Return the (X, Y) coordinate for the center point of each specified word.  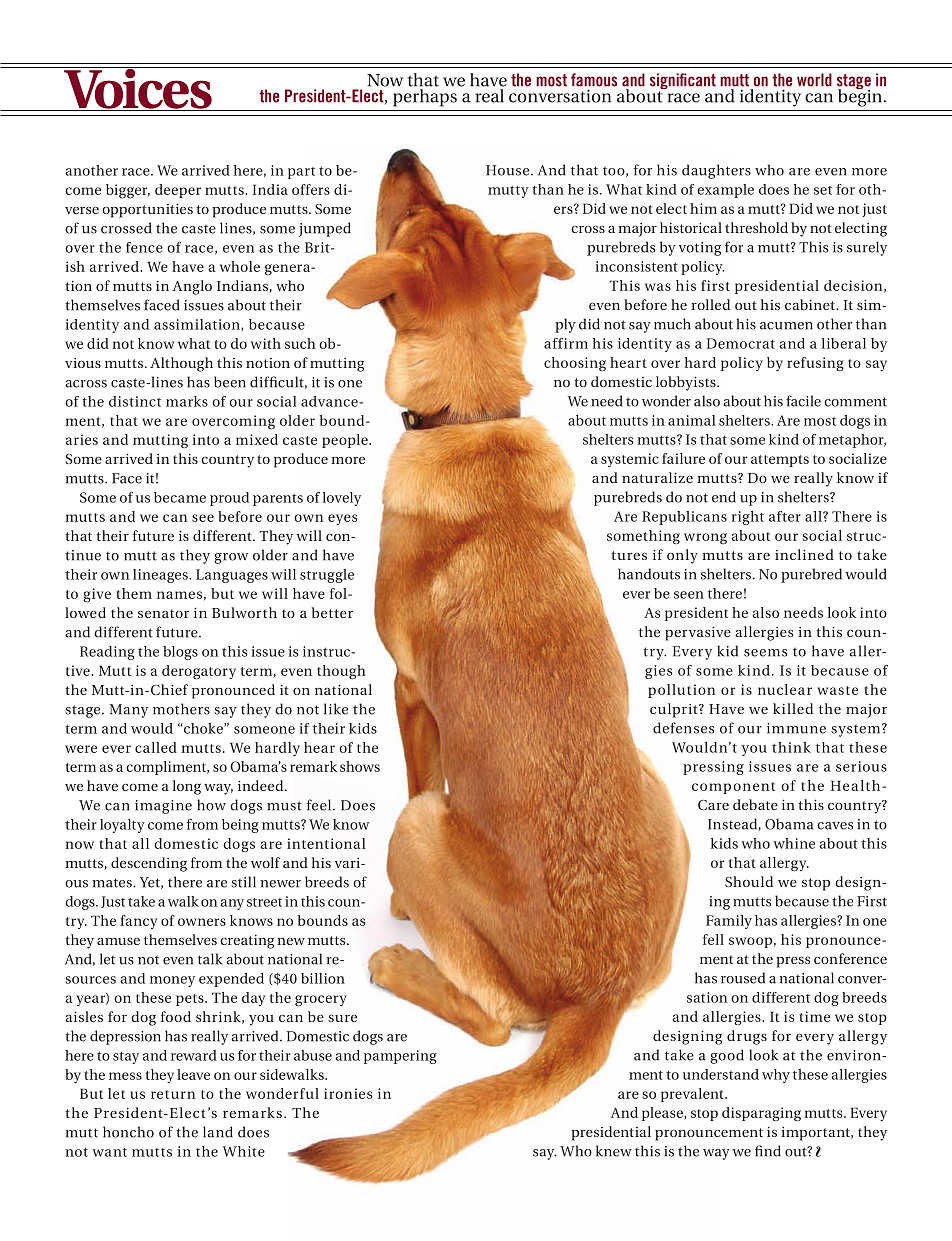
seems (765, 653)
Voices (138, 89)
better (332, 612)
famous (594, 80)
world (814, 80)
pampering (400, 1057)
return (173, 1094)
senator (163, 613)
